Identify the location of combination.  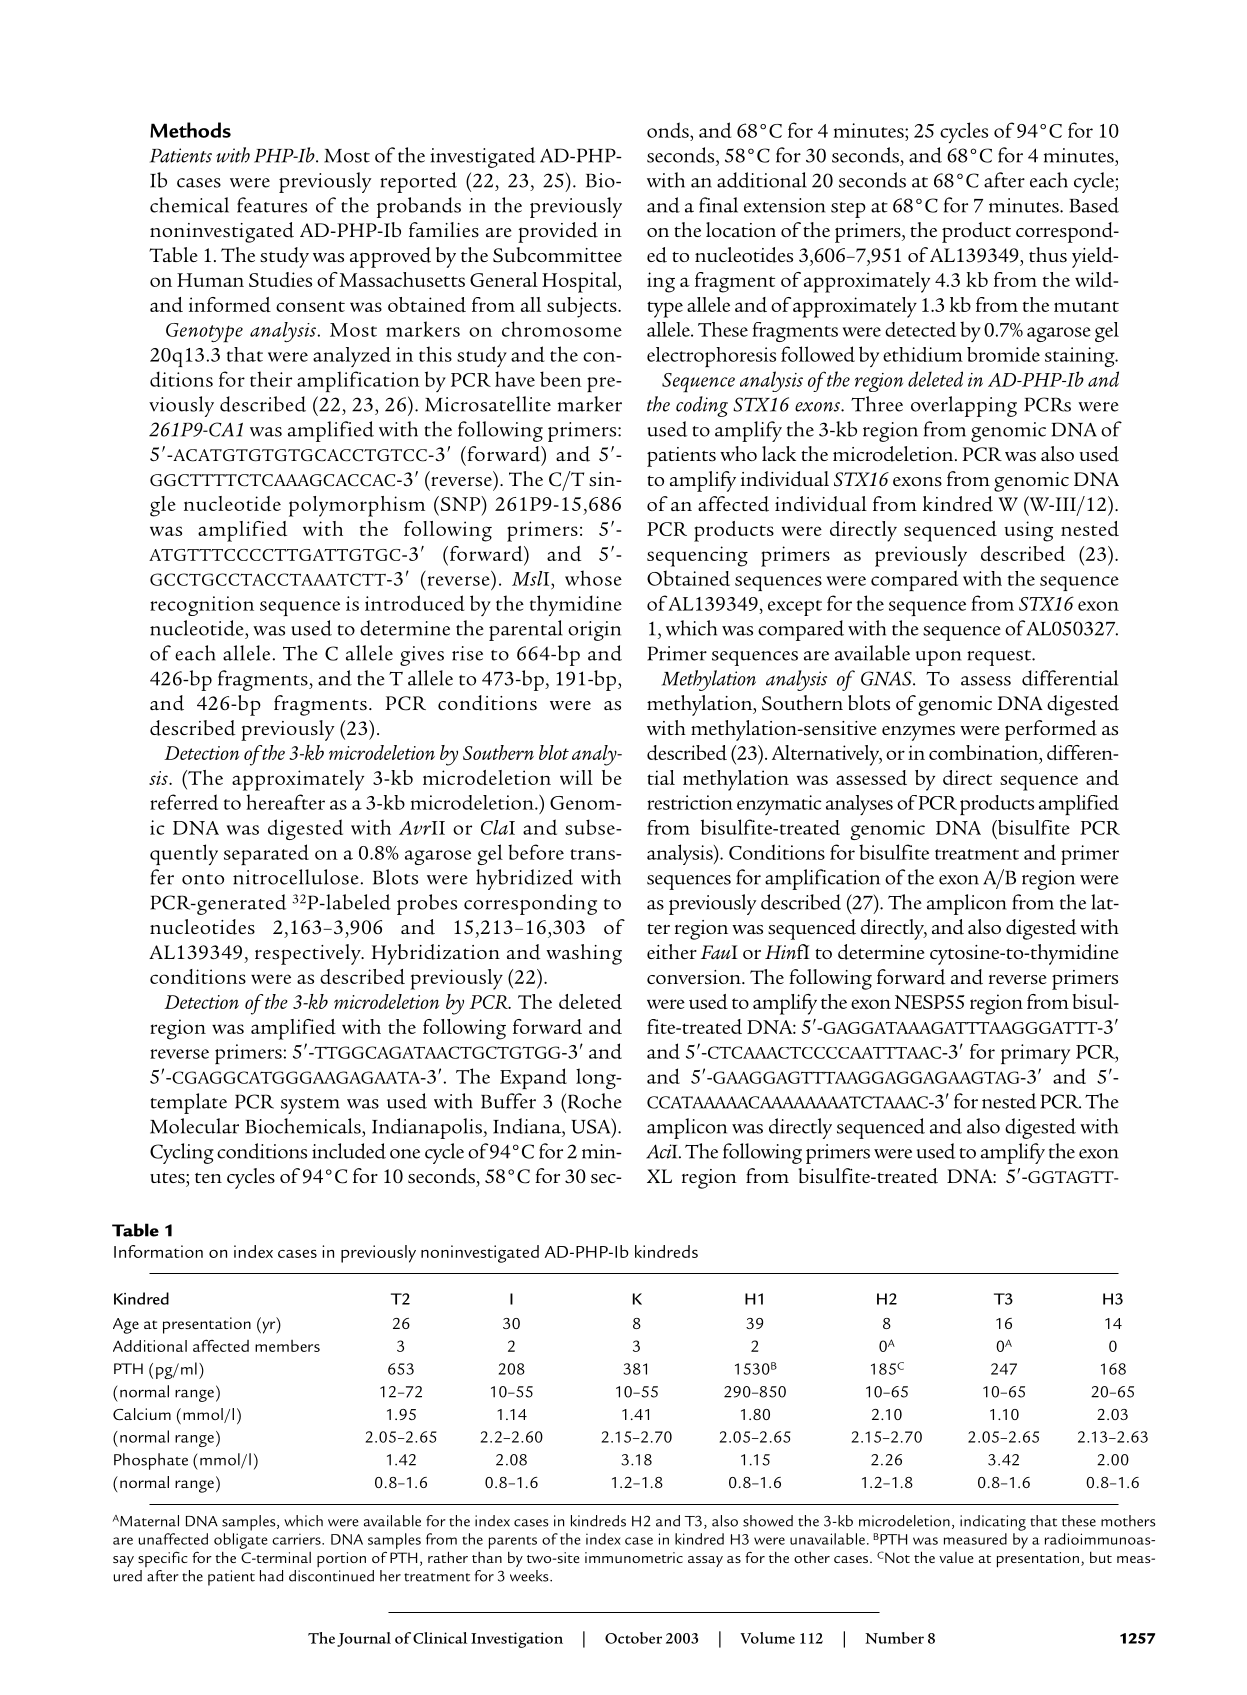
(985, 752).
